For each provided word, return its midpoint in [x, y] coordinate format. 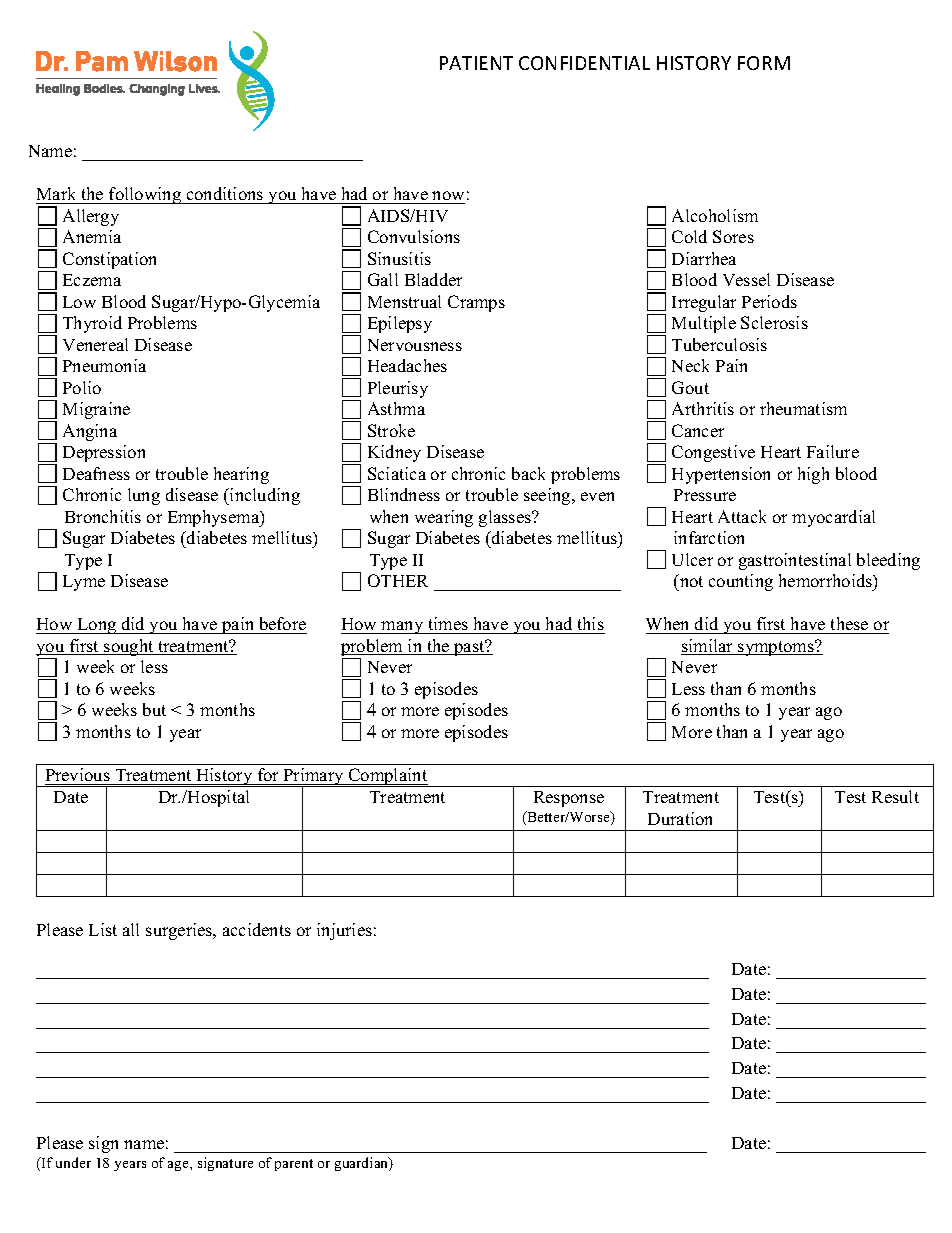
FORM [764, 63]
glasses [506, 518]
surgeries [180, 931]
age [179, 1166]
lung [144, 496]
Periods [769, 301]
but [154, 709]
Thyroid [92, 324]
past [469, 648]
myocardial [833, 518]
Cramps [476, 303]
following [145, 195]
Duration [680, 818]
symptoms [776, 648]
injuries [344, 931]
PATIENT [476, 63]
